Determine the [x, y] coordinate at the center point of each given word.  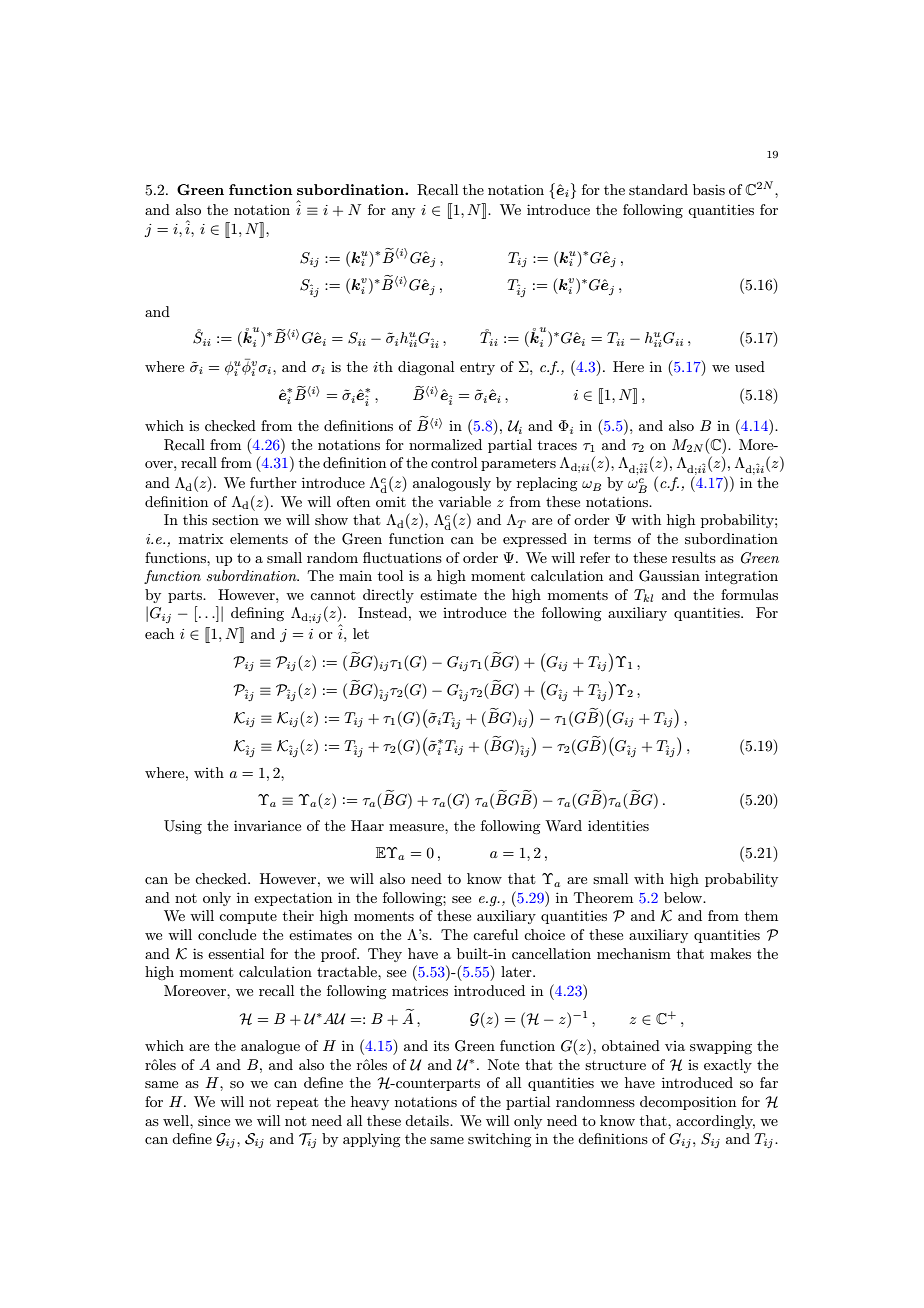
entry [477, 368]
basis [709, 189]
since [214, 1121]
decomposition [688, 1103]
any [403, 213]
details [428, 1120]
